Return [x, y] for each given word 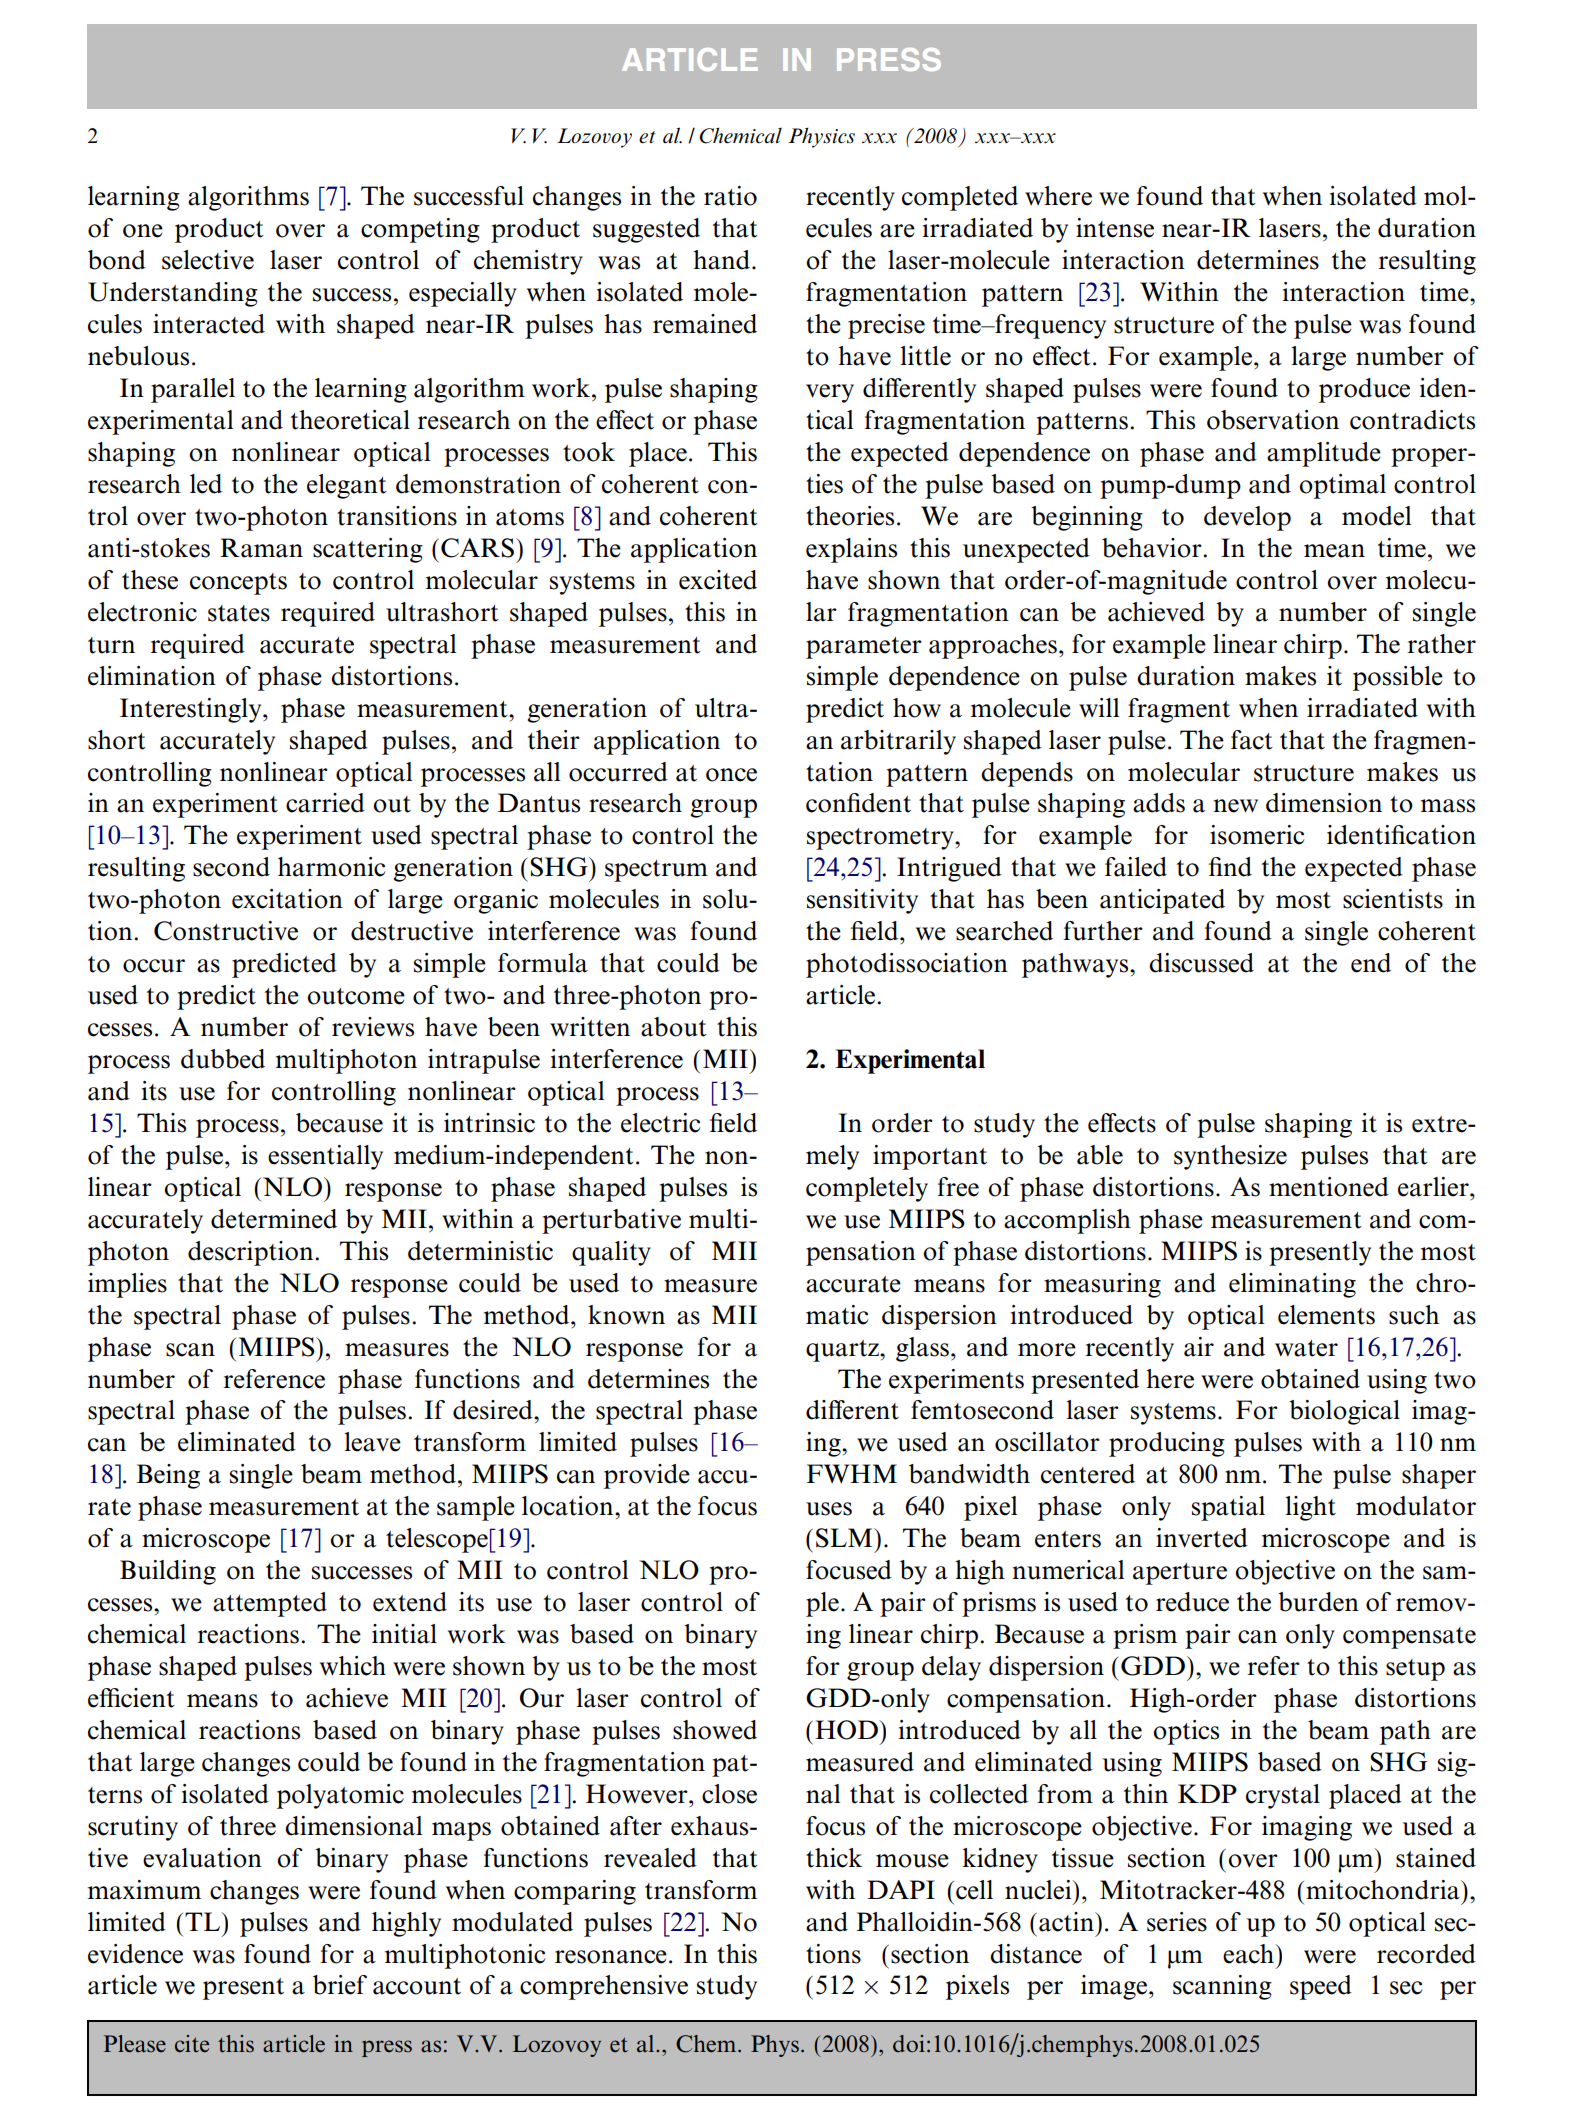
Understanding [173, 294]
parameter [864, 648]
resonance [611, 1957]
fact [1252, 740]
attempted [270, 1604]
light [1310, 1508]
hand [723, 260]
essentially [325, 1157]
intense [1115, 228]
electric [660, 1123]
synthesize [1230, 1157]
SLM [845, 1538]
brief [340, 1985]
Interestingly [192, 710]
